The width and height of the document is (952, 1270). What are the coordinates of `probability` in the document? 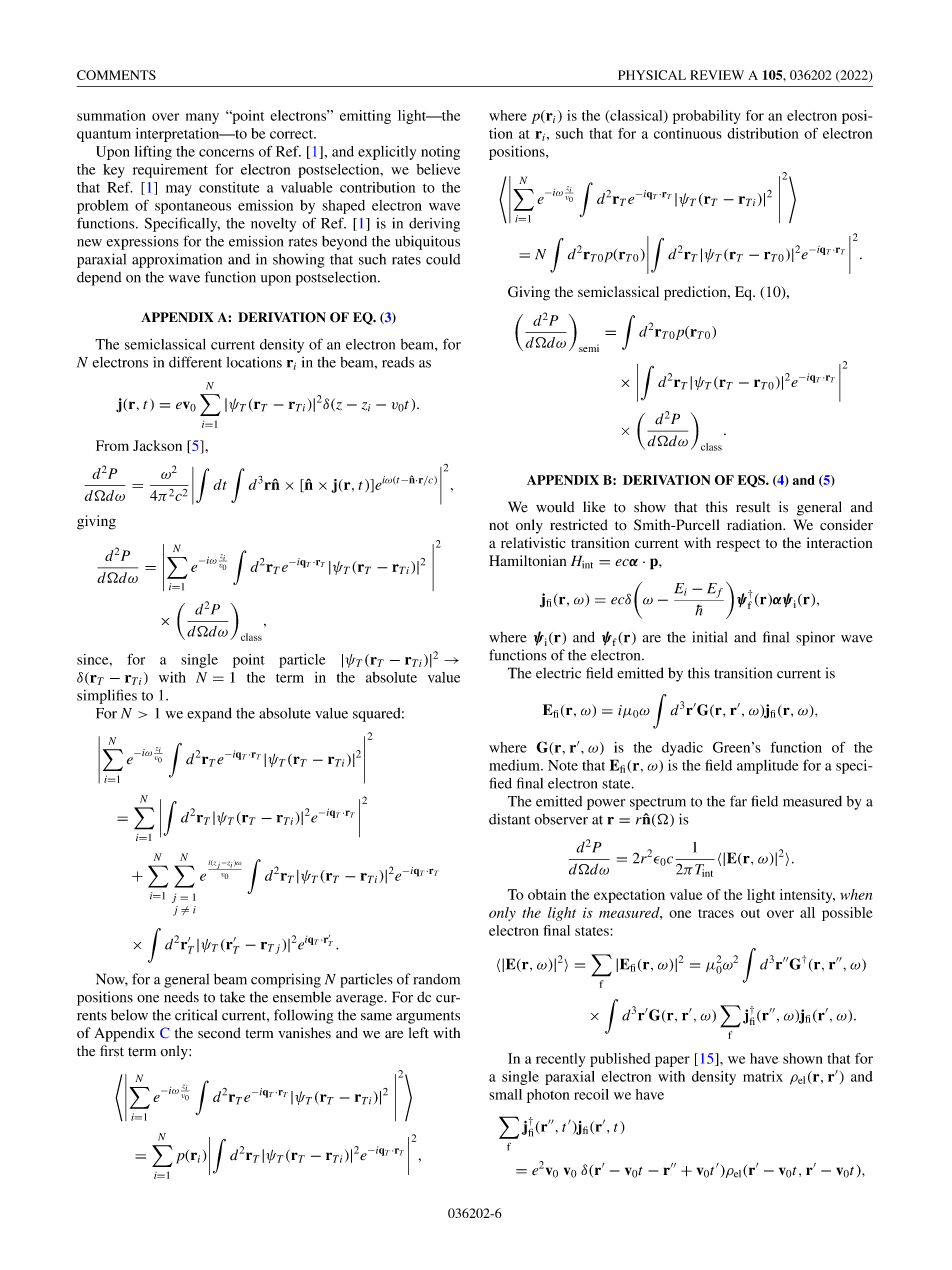 It's located at (707, 117).
